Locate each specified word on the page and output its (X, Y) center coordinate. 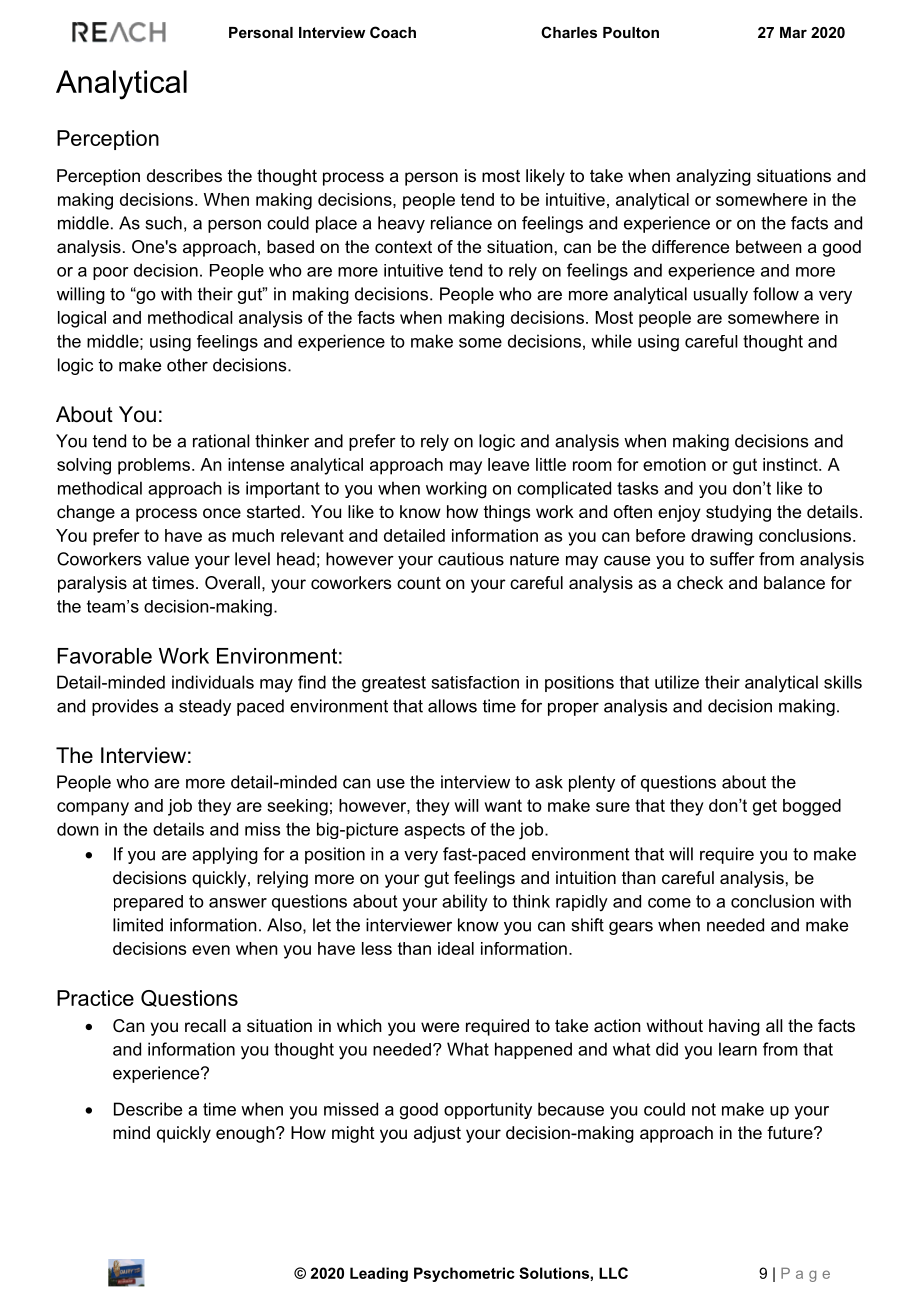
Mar (793, 32)
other (187, 365)
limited (138, 925)
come (669, 903)
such (163, 223)
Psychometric (464, 1274)
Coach (393, 32)
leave (508, 464)
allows (452, 706)
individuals (213, 682)
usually (721, 295)
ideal (456, 948)
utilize (677, 682)
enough (246, 1134)
